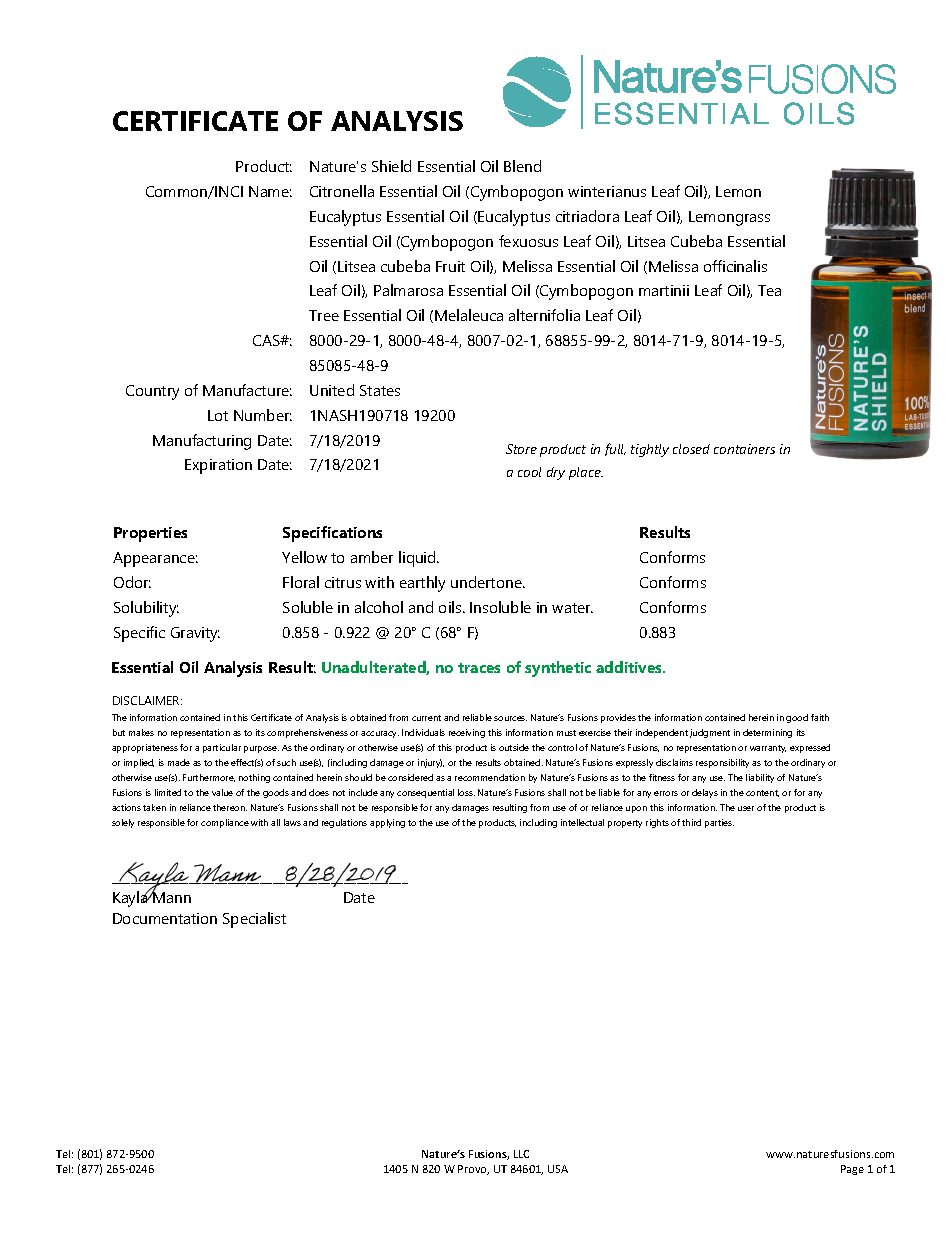 The width and height of the screenshot is (952, 1233). What do you see at coordinates (522, 166) in the screenshot?
I see `Blend` at bounding box center [522, 166].
